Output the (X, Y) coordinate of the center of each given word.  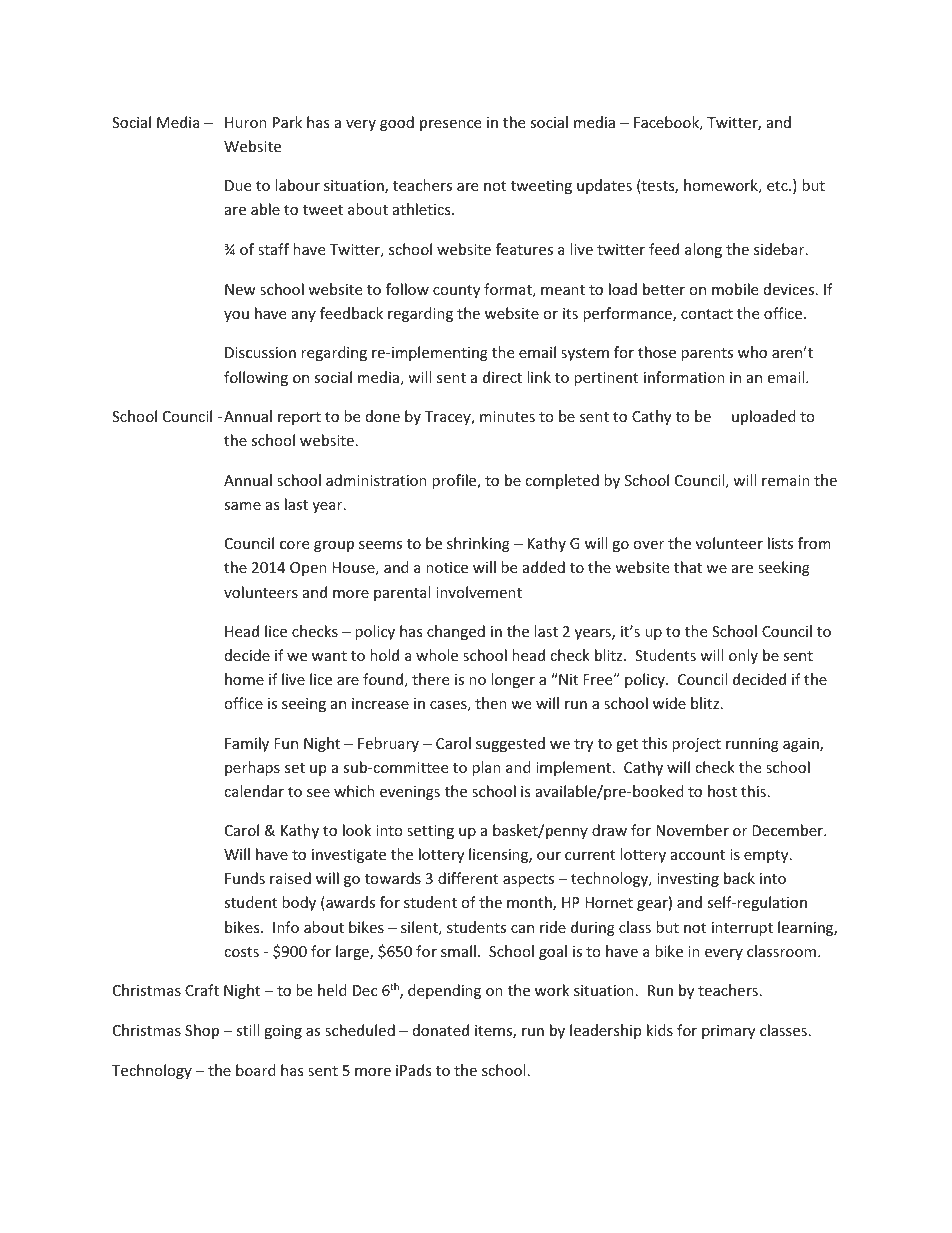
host (722, 791)
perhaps (252, 768)
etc (778, 186)
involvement (479, 592)
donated (441, 1030)
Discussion (260, 352)
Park (287, 122)
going (283, 1032)
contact (707, 314)
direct (502, 377)
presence (450, 125)
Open (308, 569)
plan (486, 768)
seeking (784, 568)
